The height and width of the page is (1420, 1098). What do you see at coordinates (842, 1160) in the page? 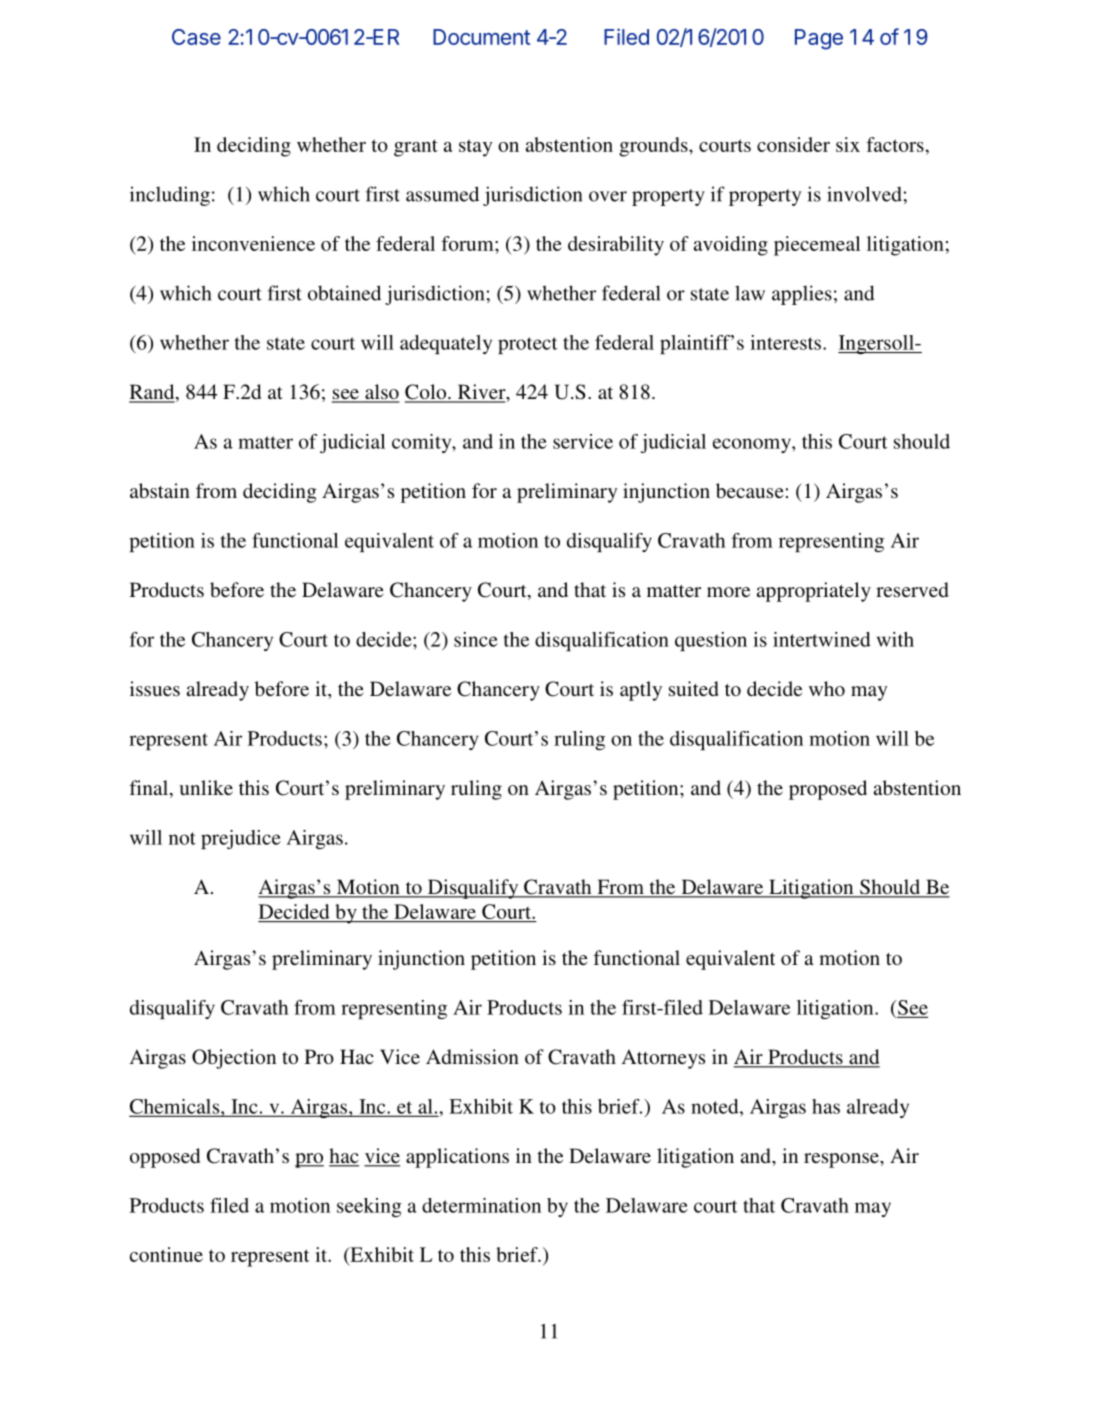
I see `response` at bounding box center [842, 1160].
